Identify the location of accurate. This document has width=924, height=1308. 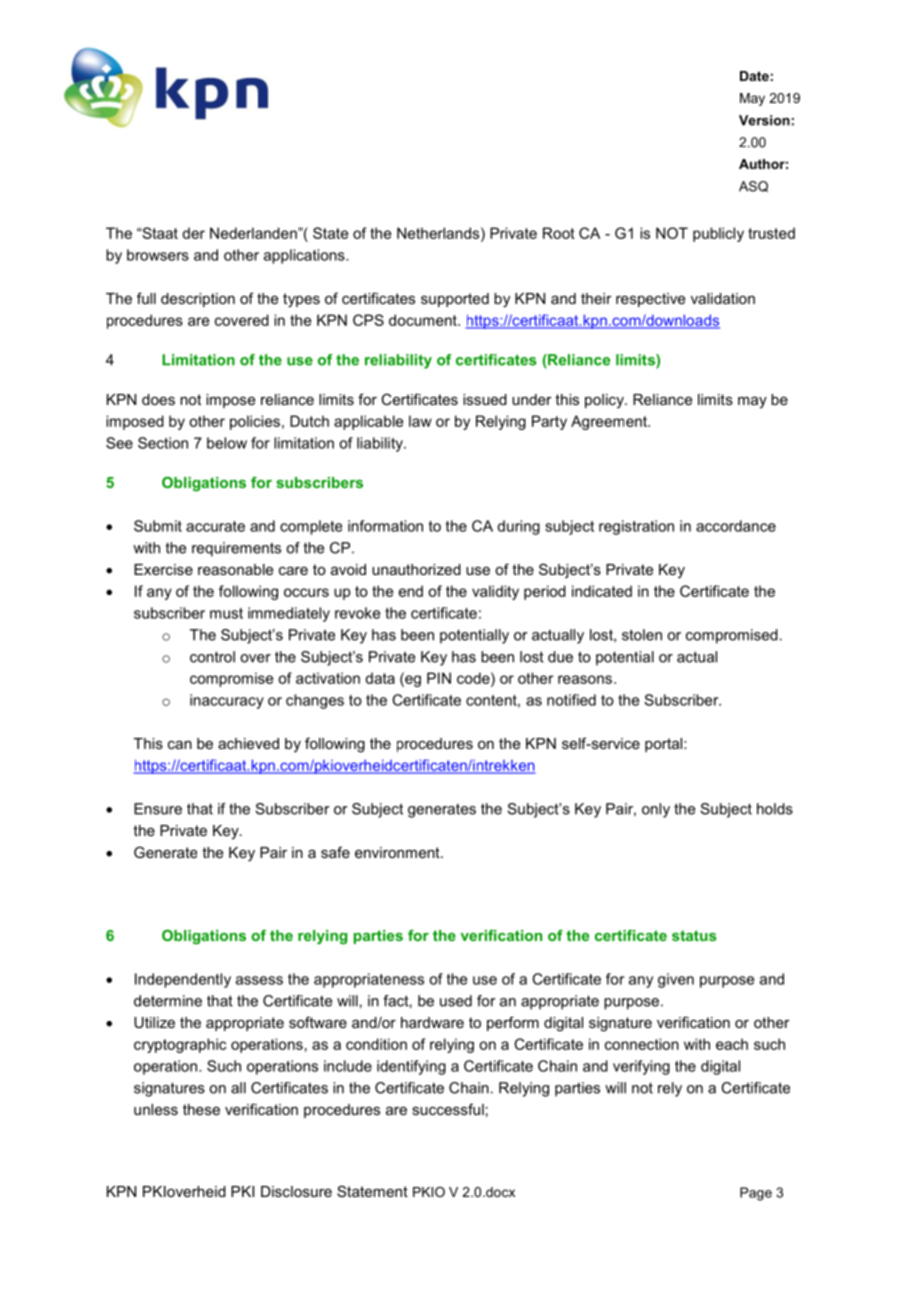
(215, 526).
